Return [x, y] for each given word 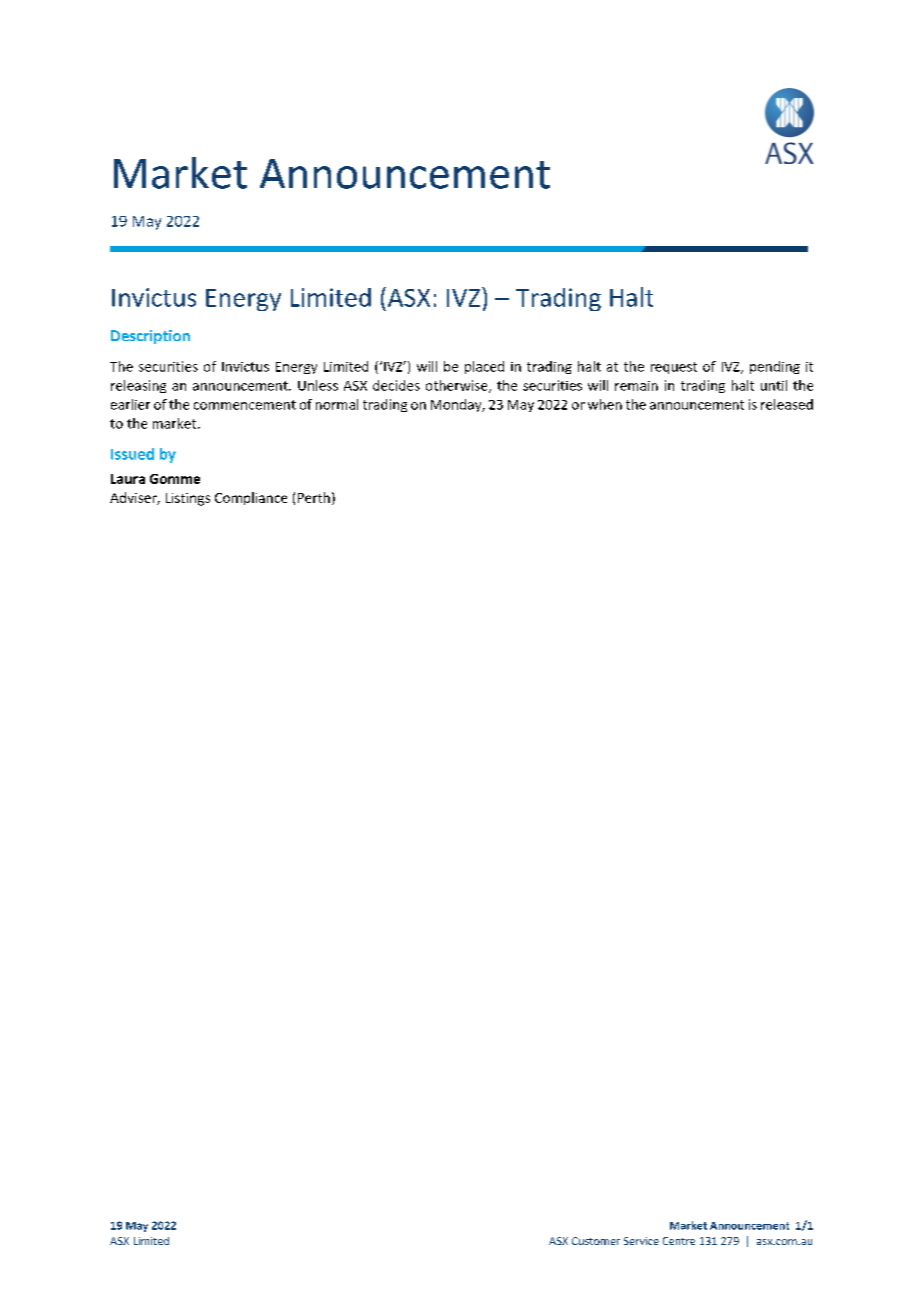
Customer [596, 1241]
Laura [128, 479]
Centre [679, 1241]
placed [484, 367]
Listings [188, 499]
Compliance [251, 498]
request [674, 368]
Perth [314, 497]
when [605, 404]
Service [641, 1241]
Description [150, 337]
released [787, 404]
